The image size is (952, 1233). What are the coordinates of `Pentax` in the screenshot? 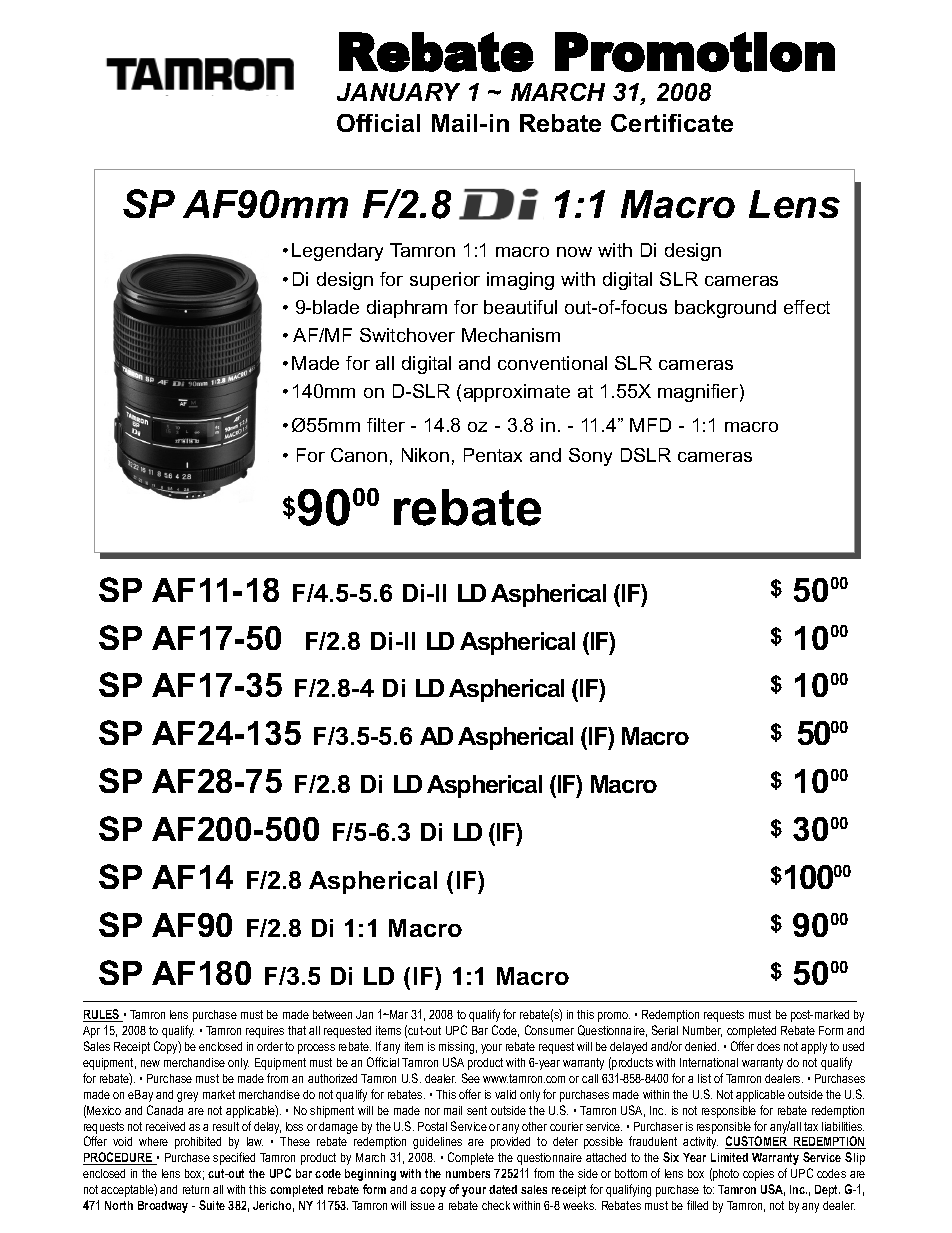 It's located at (493, 455).
